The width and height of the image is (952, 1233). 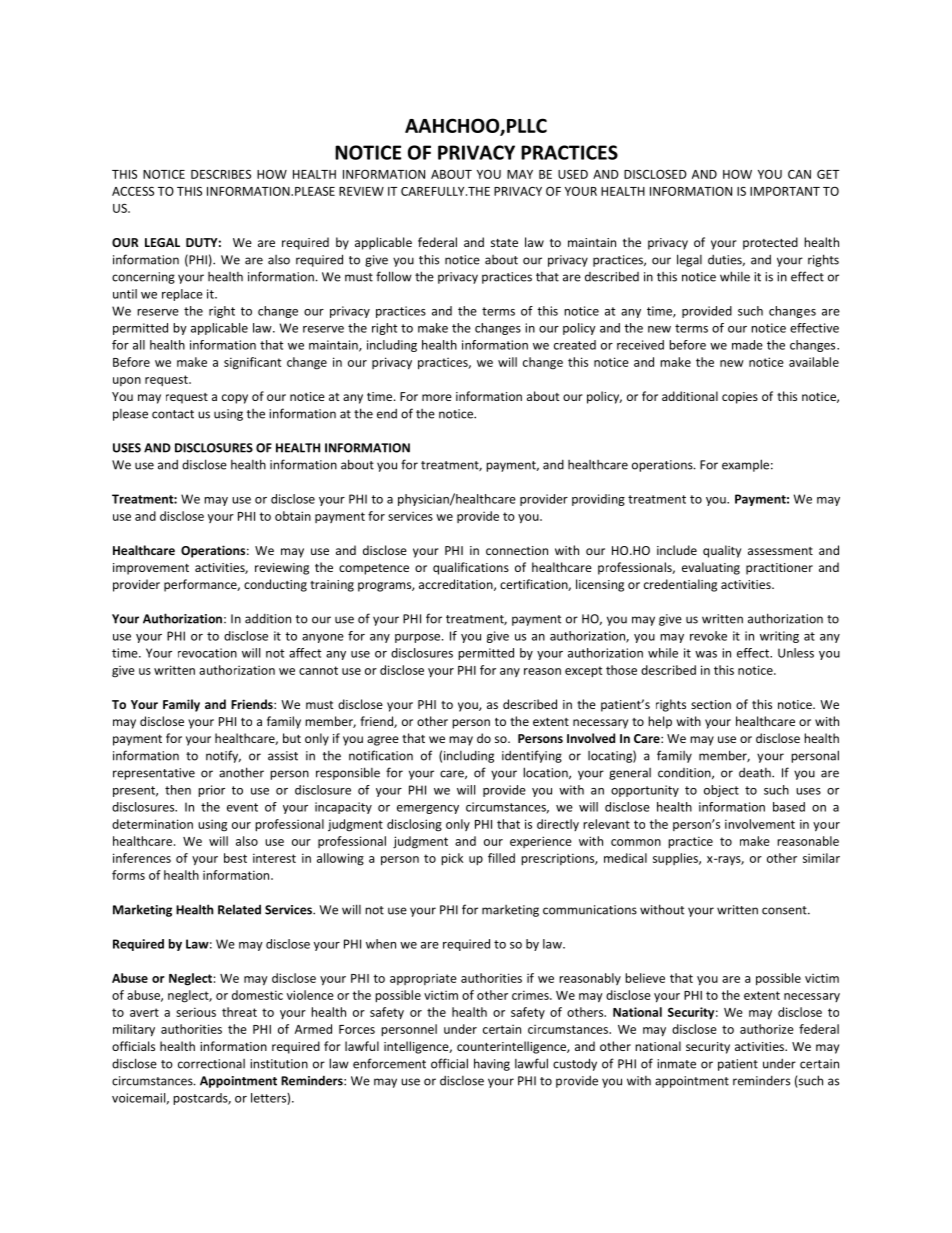 What do you see at coordinates (211, 1064) in the image?
I see `correctional` at bounding box center [211, 1064].
